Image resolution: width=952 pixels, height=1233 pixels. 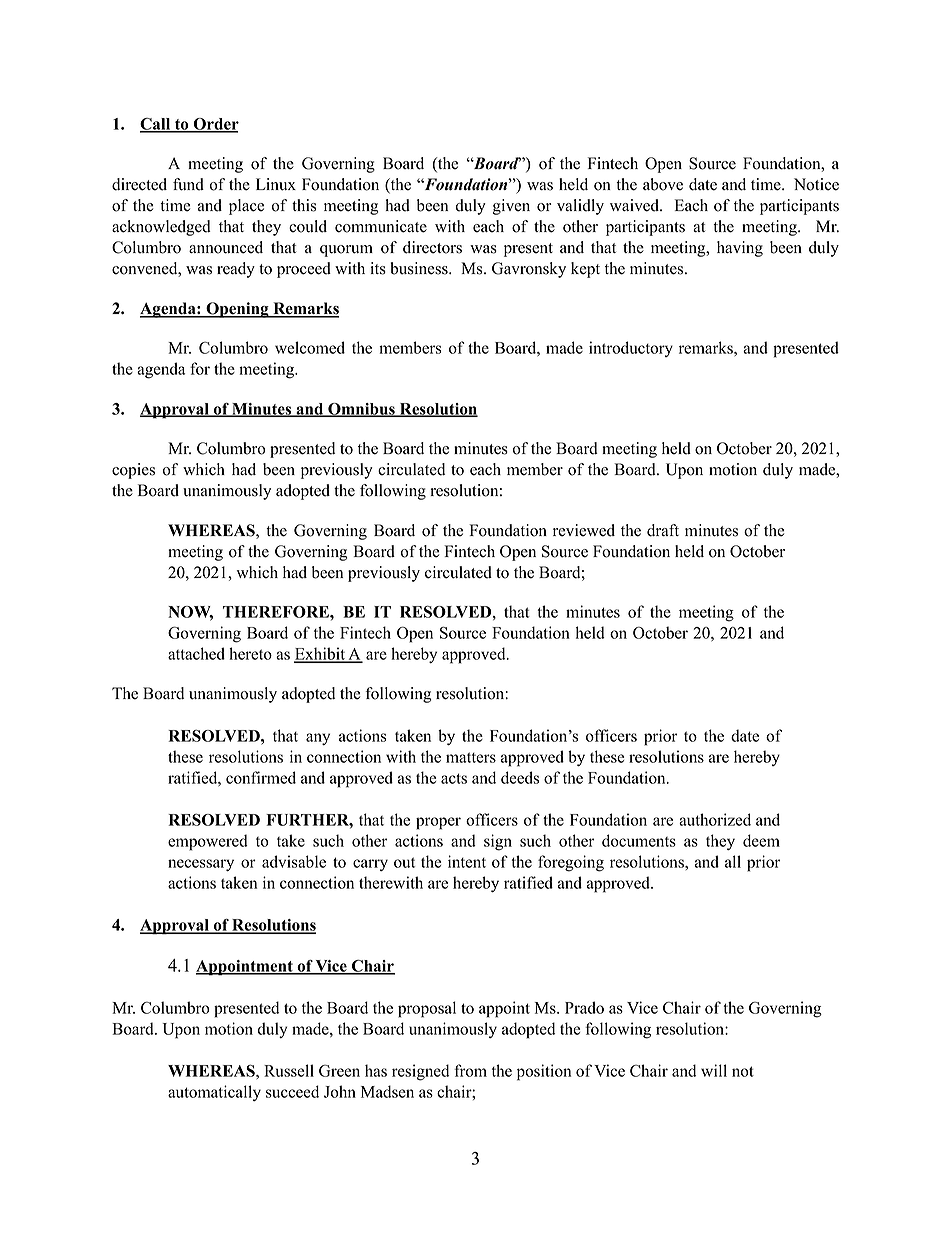 What do you see at coordinates (511, 207) in the page?
I see `given` at bounding box center [511, 207].
